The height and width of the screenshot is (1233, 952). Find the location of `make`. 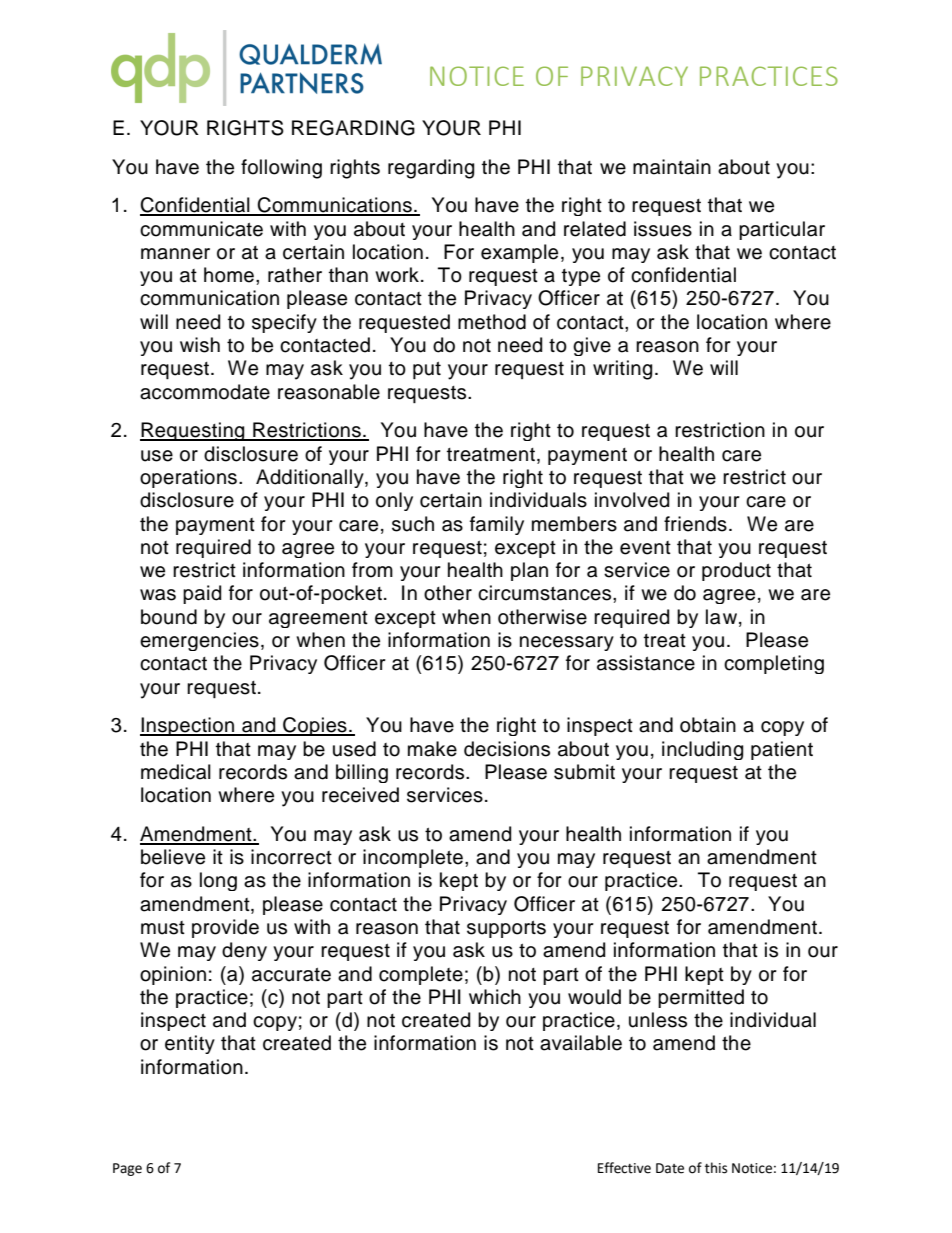

make is located at coordinates (432, 749).
